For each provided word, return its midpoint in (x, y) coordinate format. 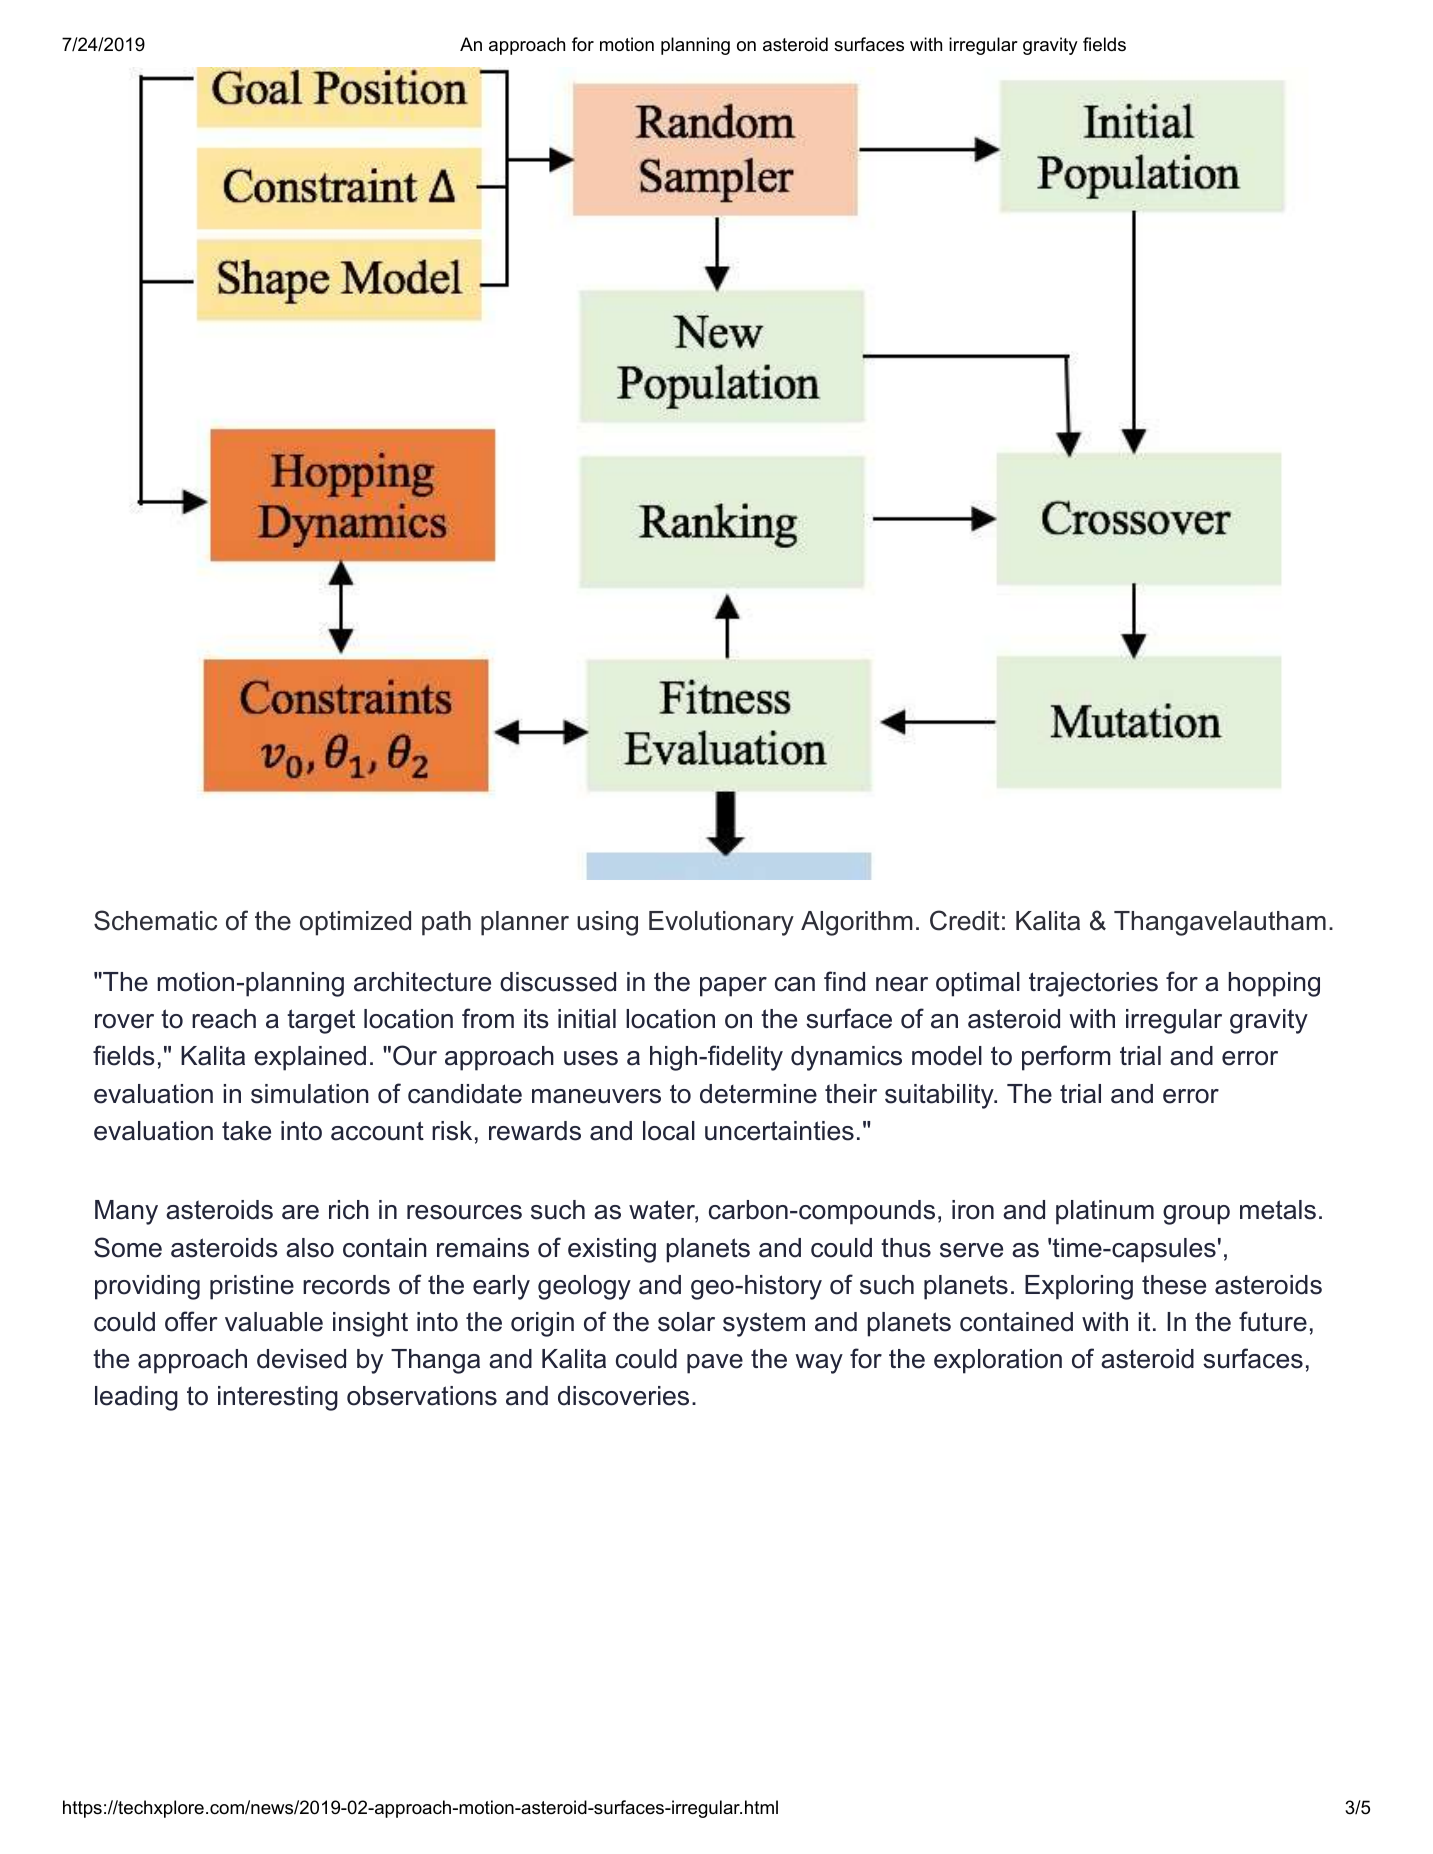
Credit (965, 920)
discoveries (623, 1396)
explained (310, 1058)
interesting (278, 1398)
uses (591, 1058)
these (1174, 1285)
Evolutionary (721, 923)
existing (612, 1250)
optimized (355, 923)
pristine (252, 1287)
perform (1066, 1058)
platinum (1105, 1212)
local (669, 1131)
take (246, 1131)
